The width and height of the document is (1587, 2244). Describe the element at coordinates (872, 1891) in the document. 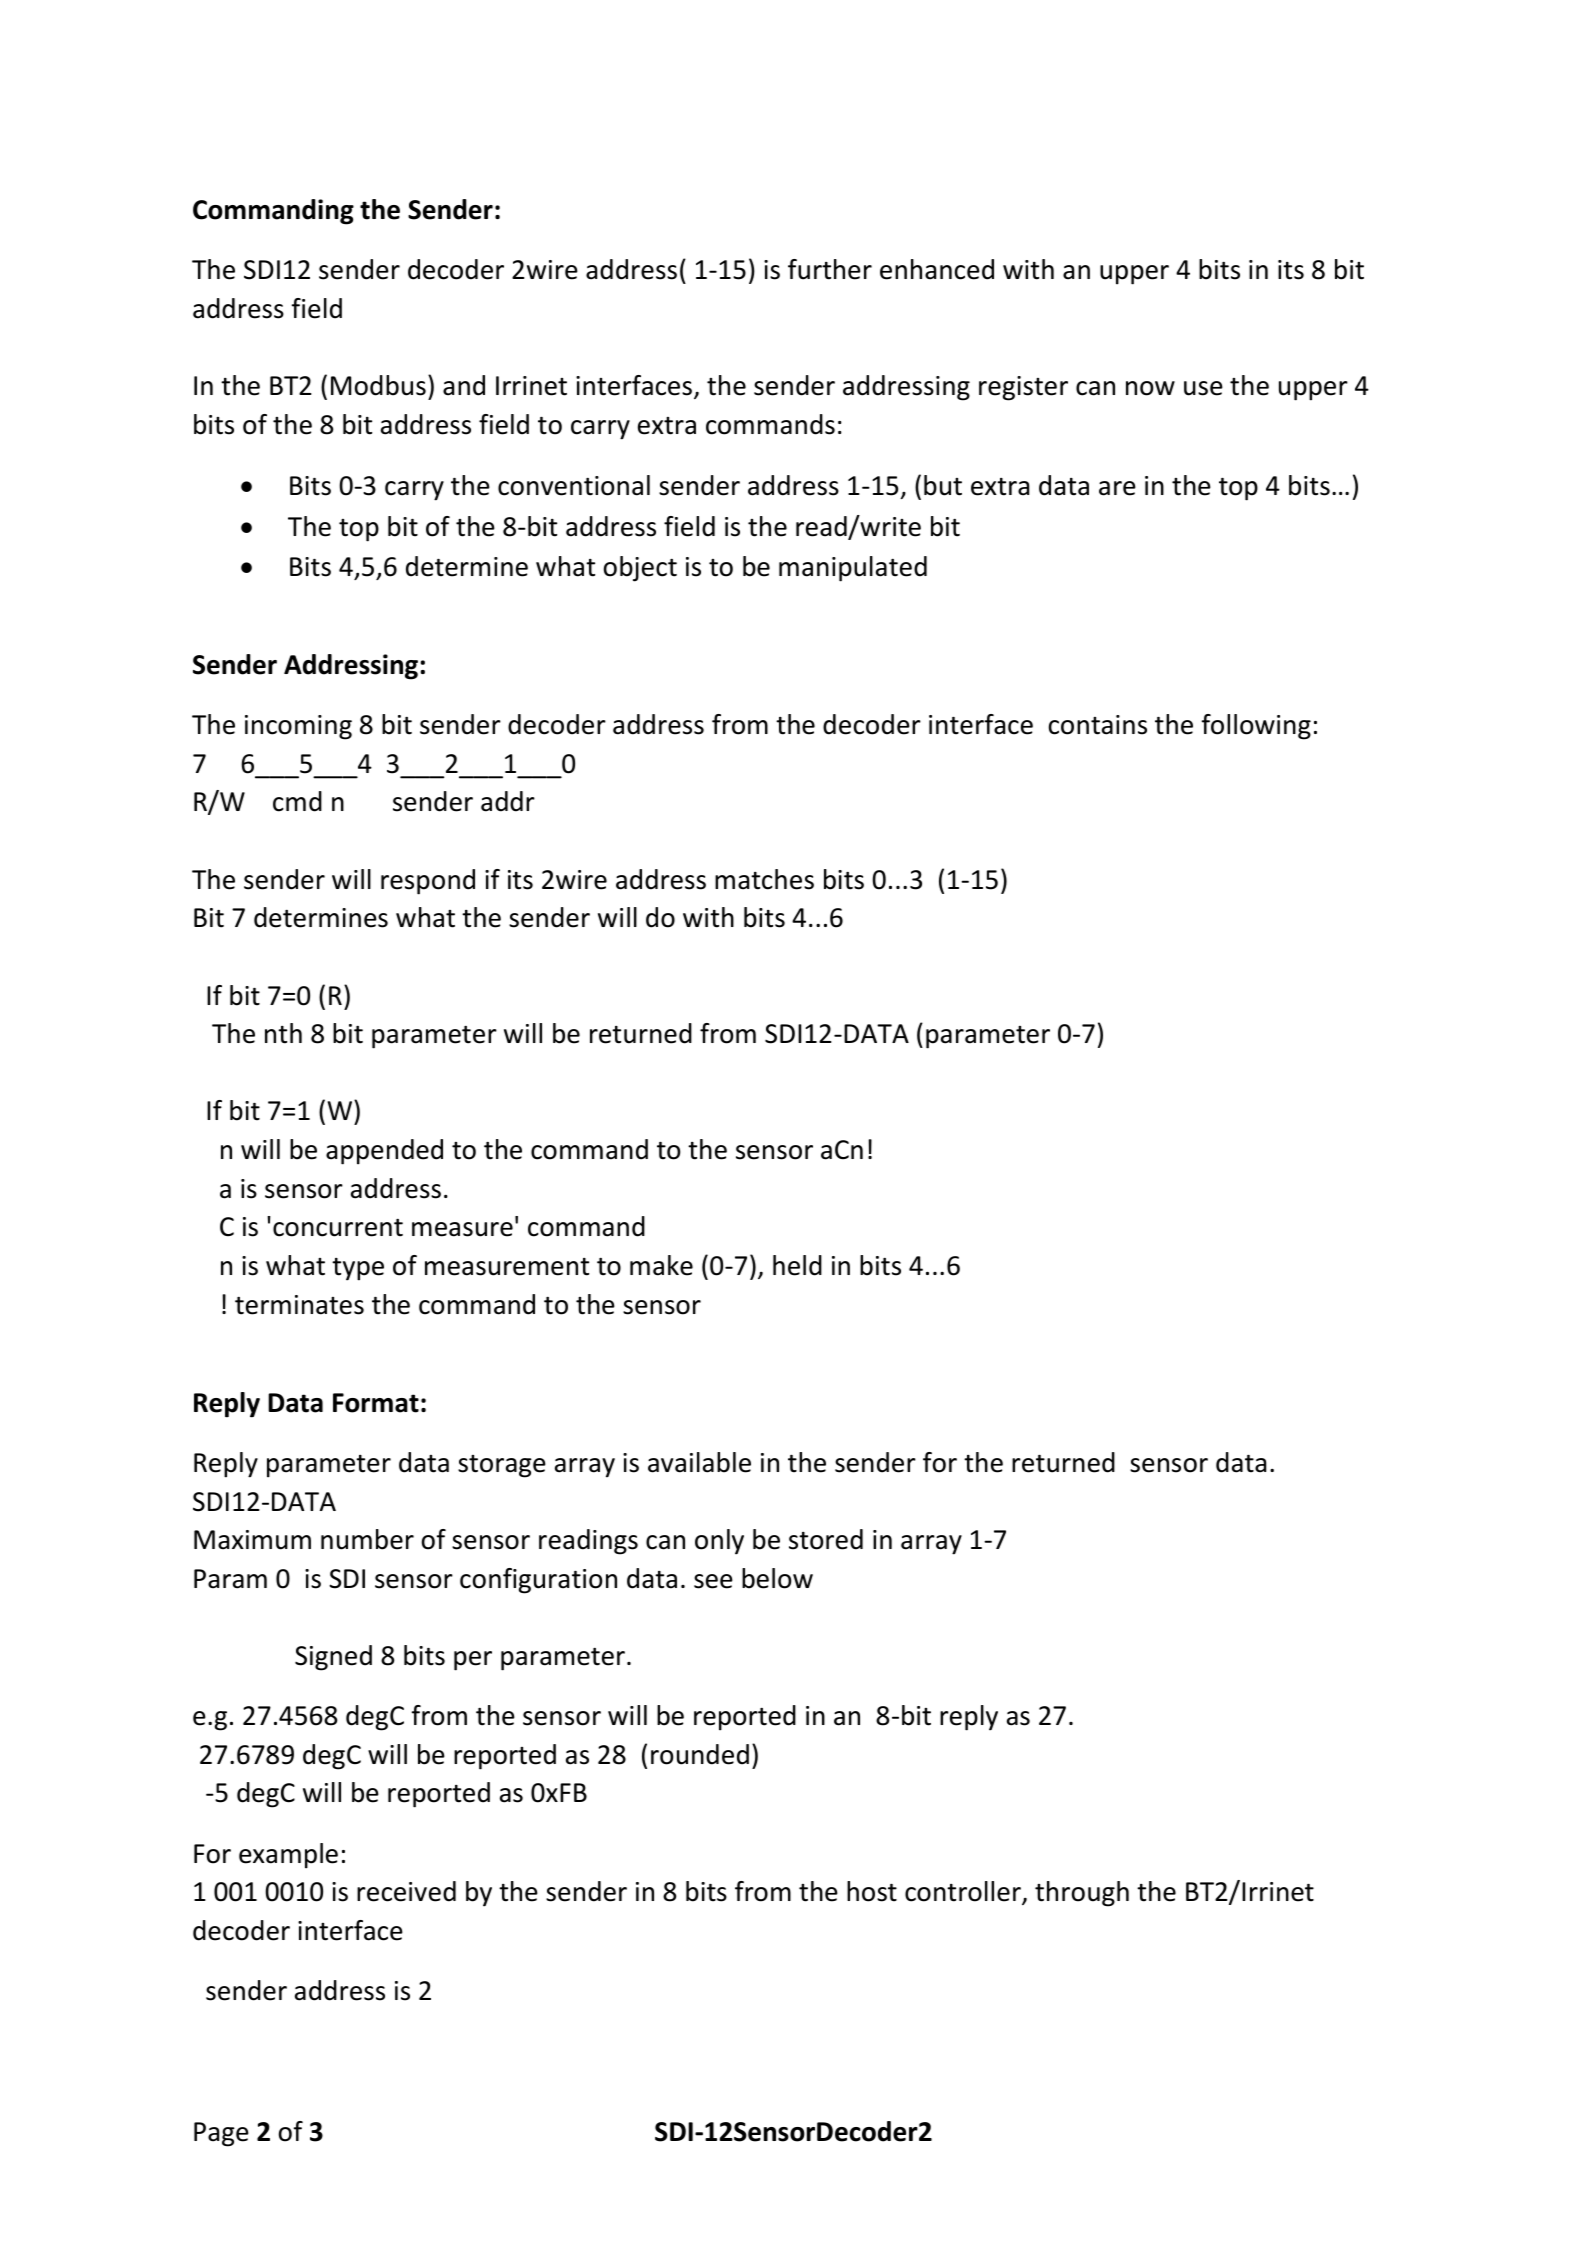

I see `host` at that location.
